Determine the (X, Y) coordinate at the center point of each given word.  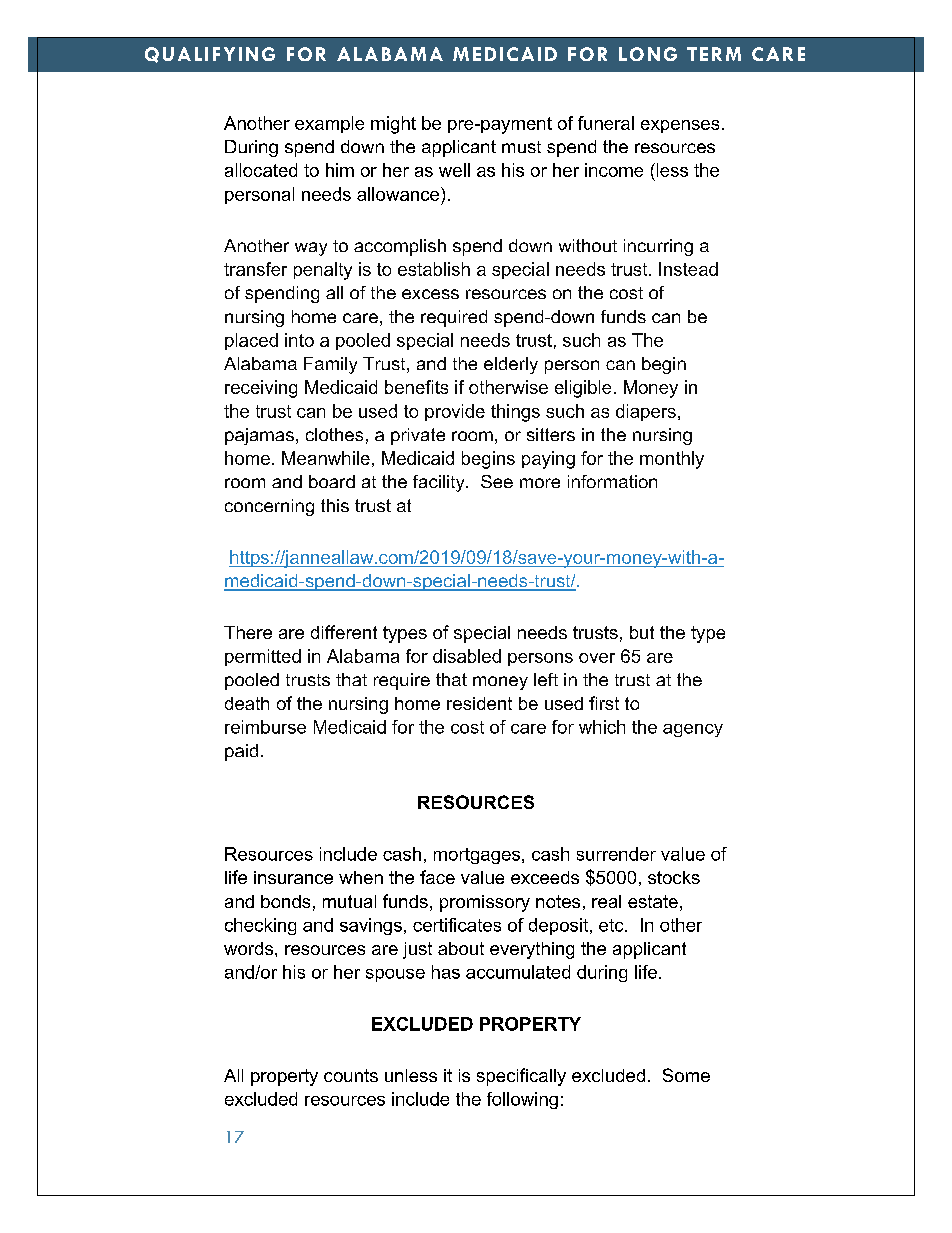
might (393, 125)
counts (351, 1075)
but (642, 632)
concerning (269, 507)
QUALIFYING (210, 55)
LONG (648, 54)
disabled (467, 656)
